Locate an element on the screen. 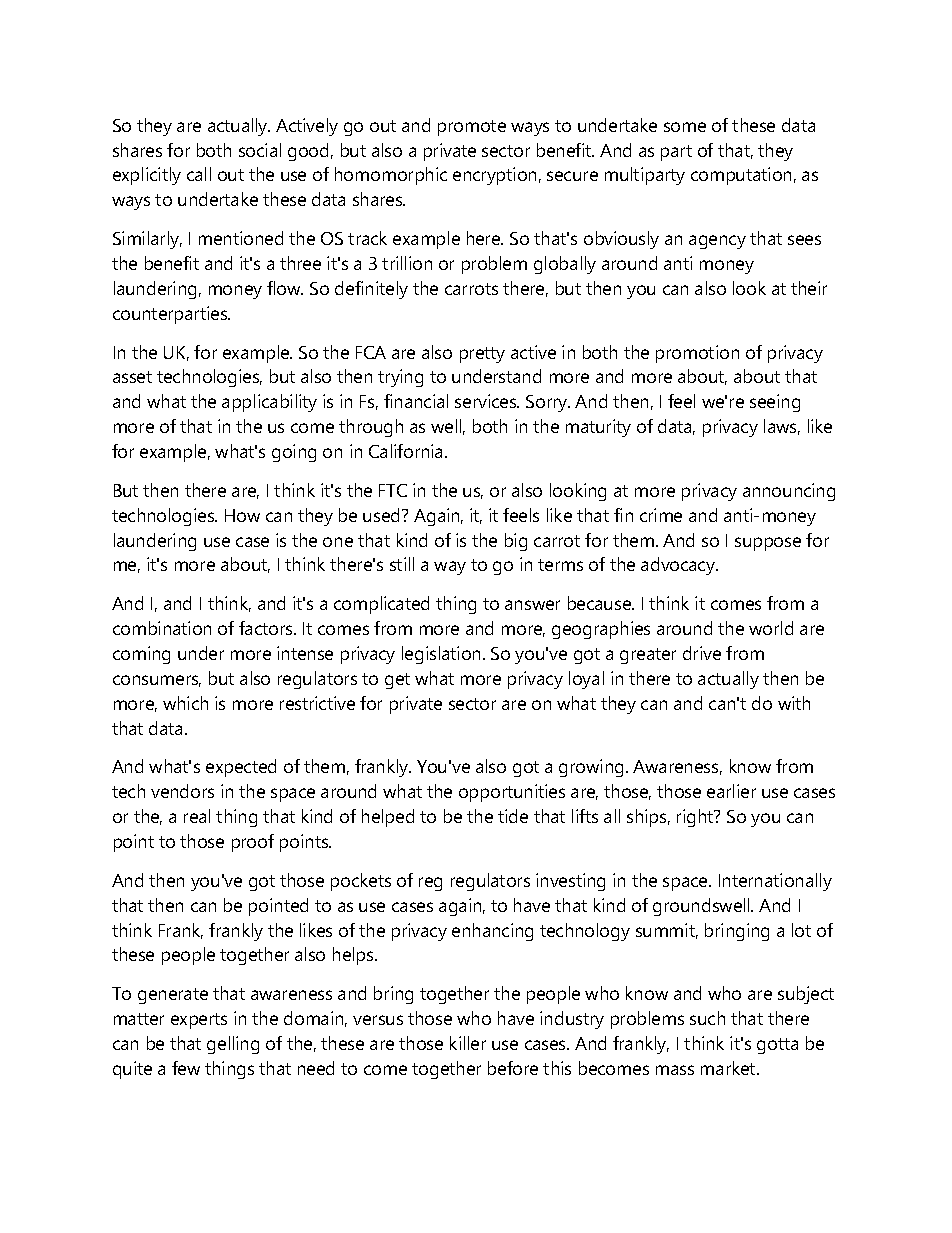 The image size is (952, 1233). gelling is located at coordinates (233, 1045).
